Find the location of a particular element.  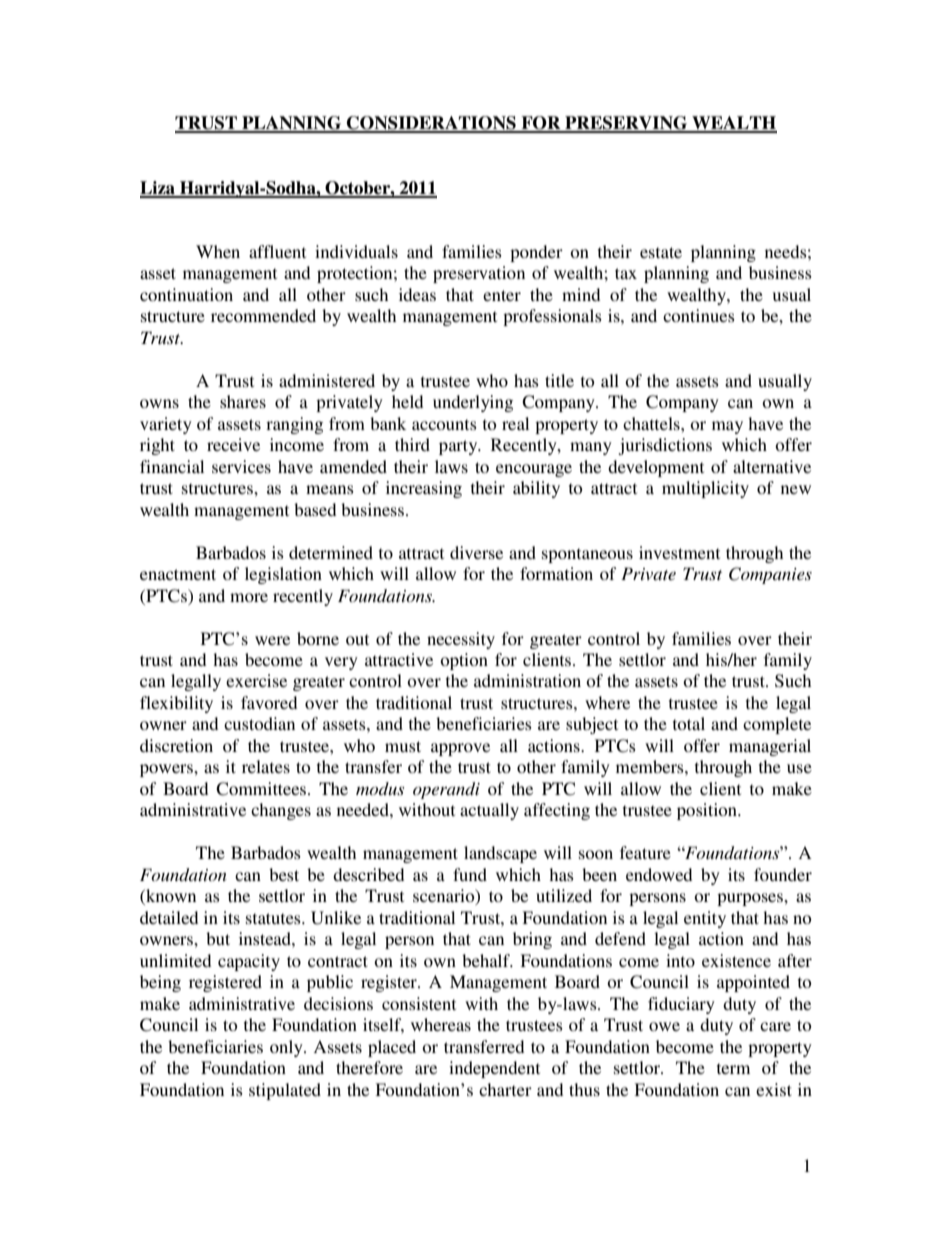

party is located at coordinates (459, 447).
